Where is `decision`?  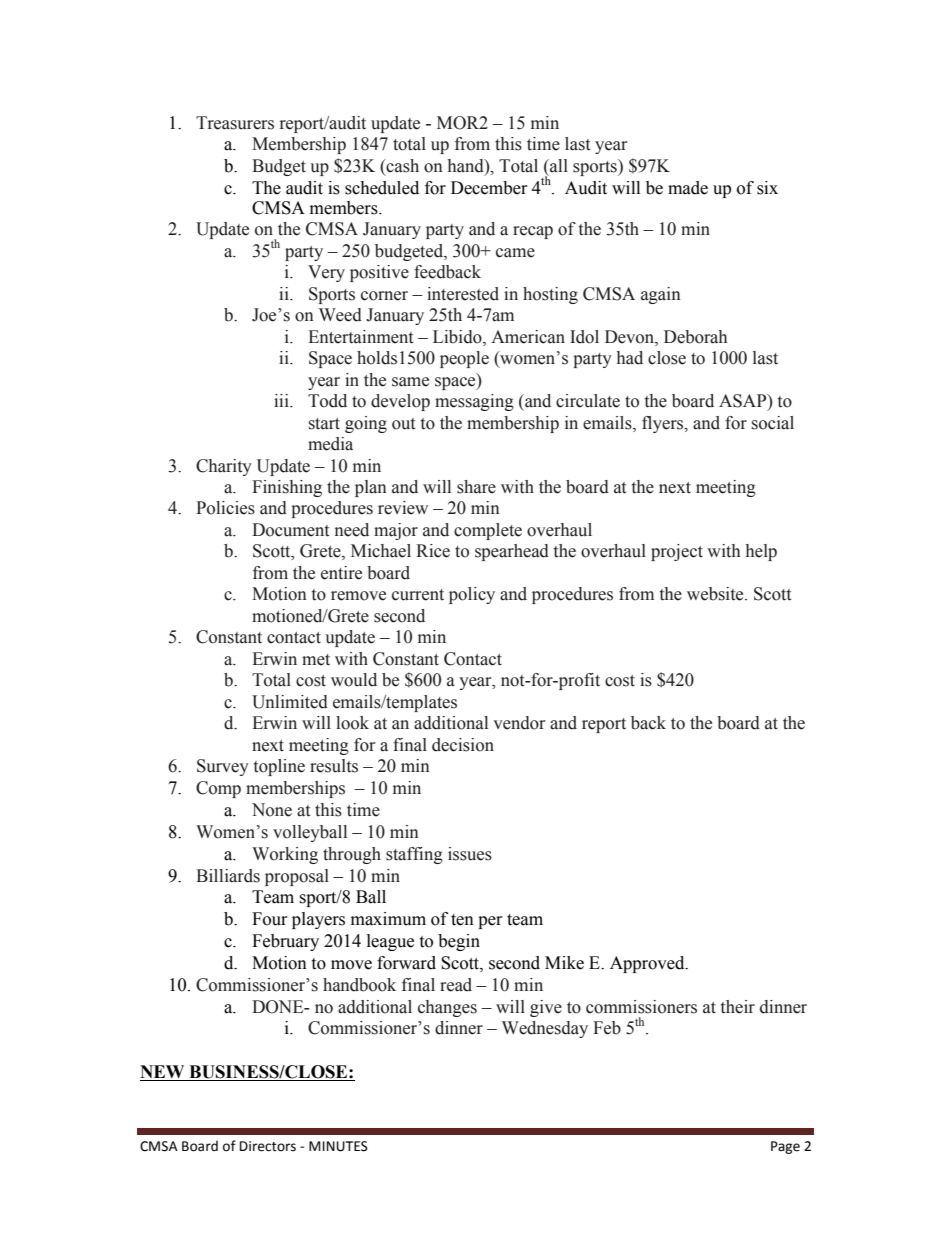
decision is located at coordinates (463, 745).
